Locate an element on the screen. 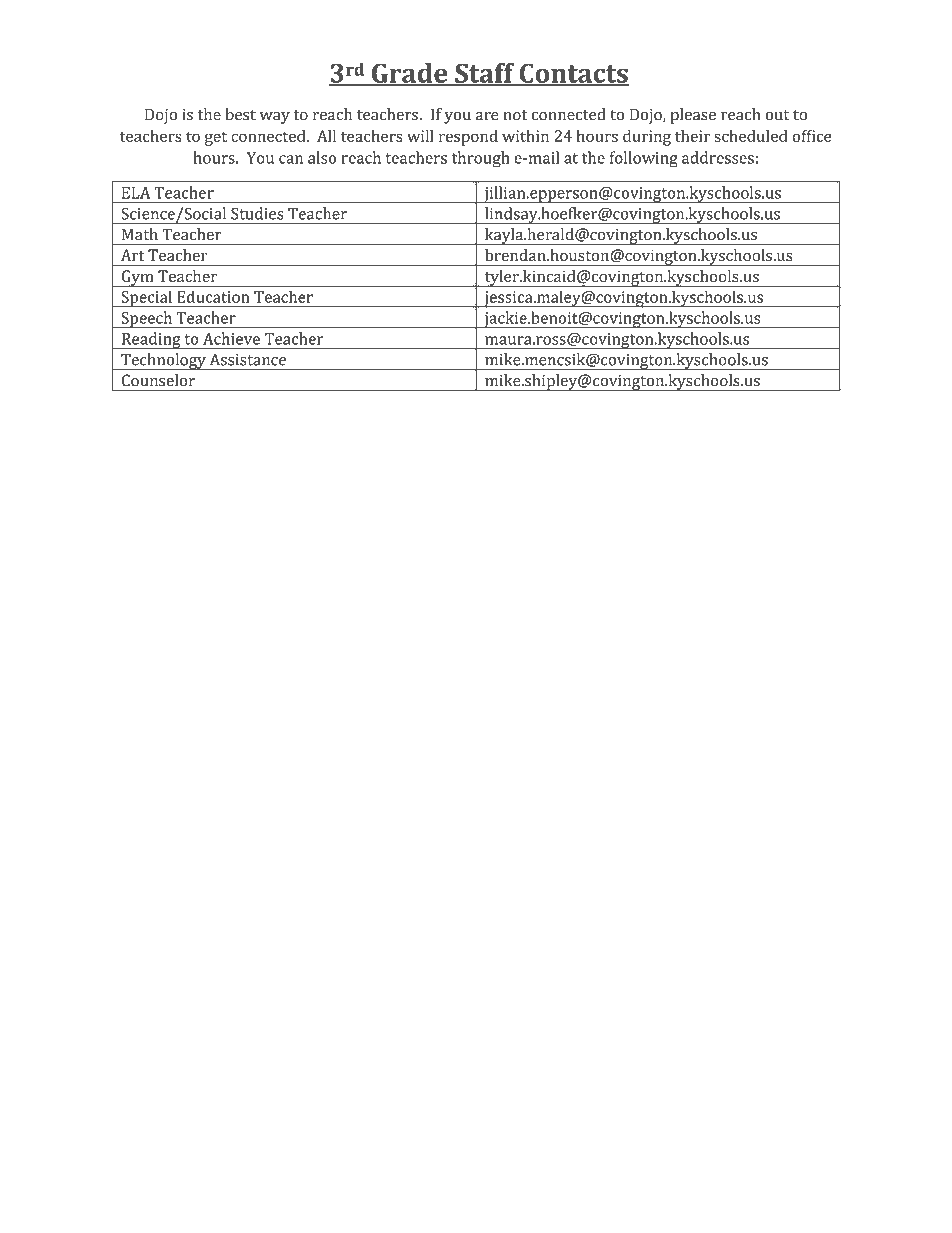 The width and height of the screenshot is (952, 1233). Achieve is located at coordinates (231, 338).
